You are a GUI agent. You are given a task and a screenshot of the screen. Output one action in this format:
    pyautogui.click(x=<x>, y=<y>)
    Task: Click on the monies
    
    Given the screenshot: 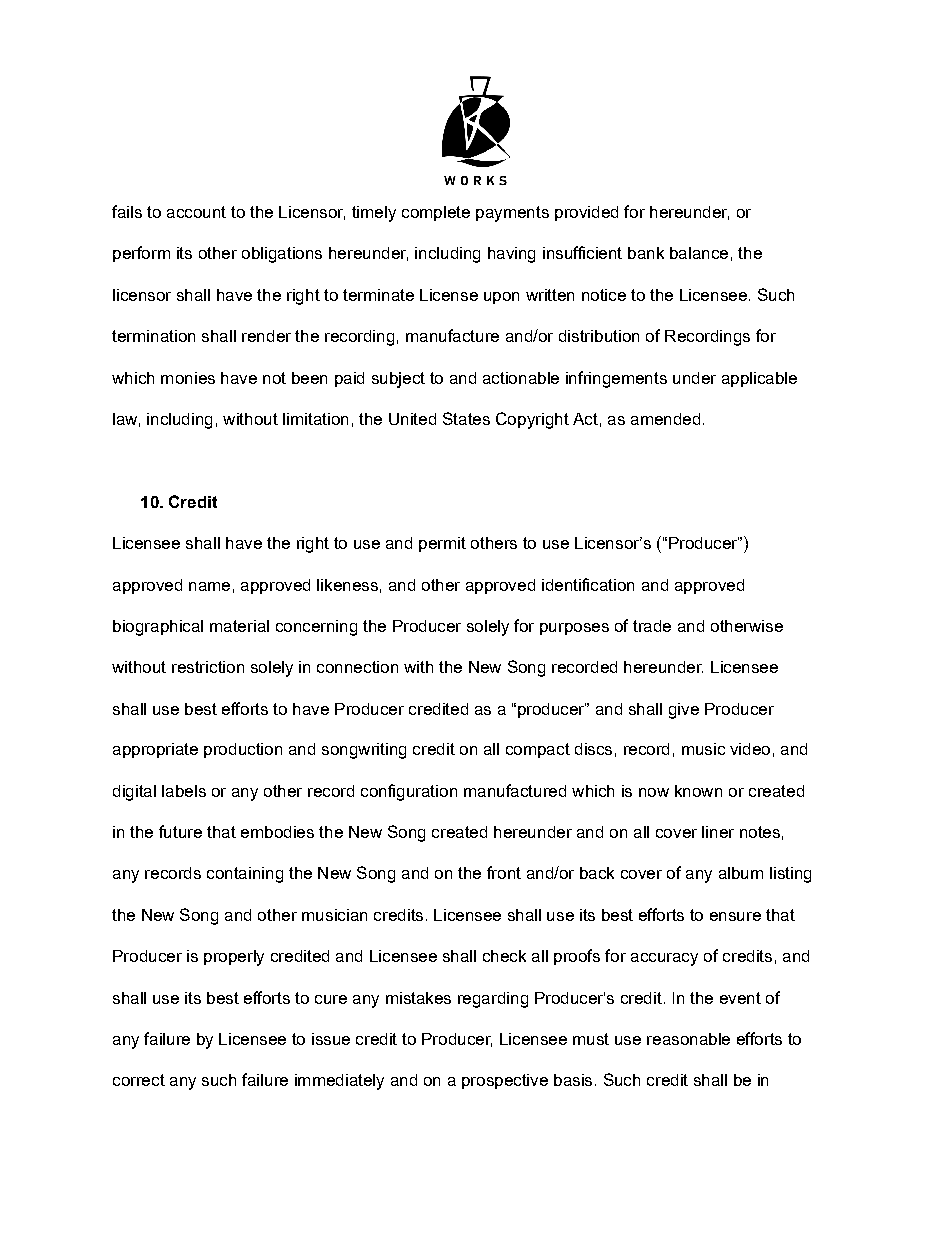 What is the action you would take?
    pyautogui.click(x=188, y=378)
